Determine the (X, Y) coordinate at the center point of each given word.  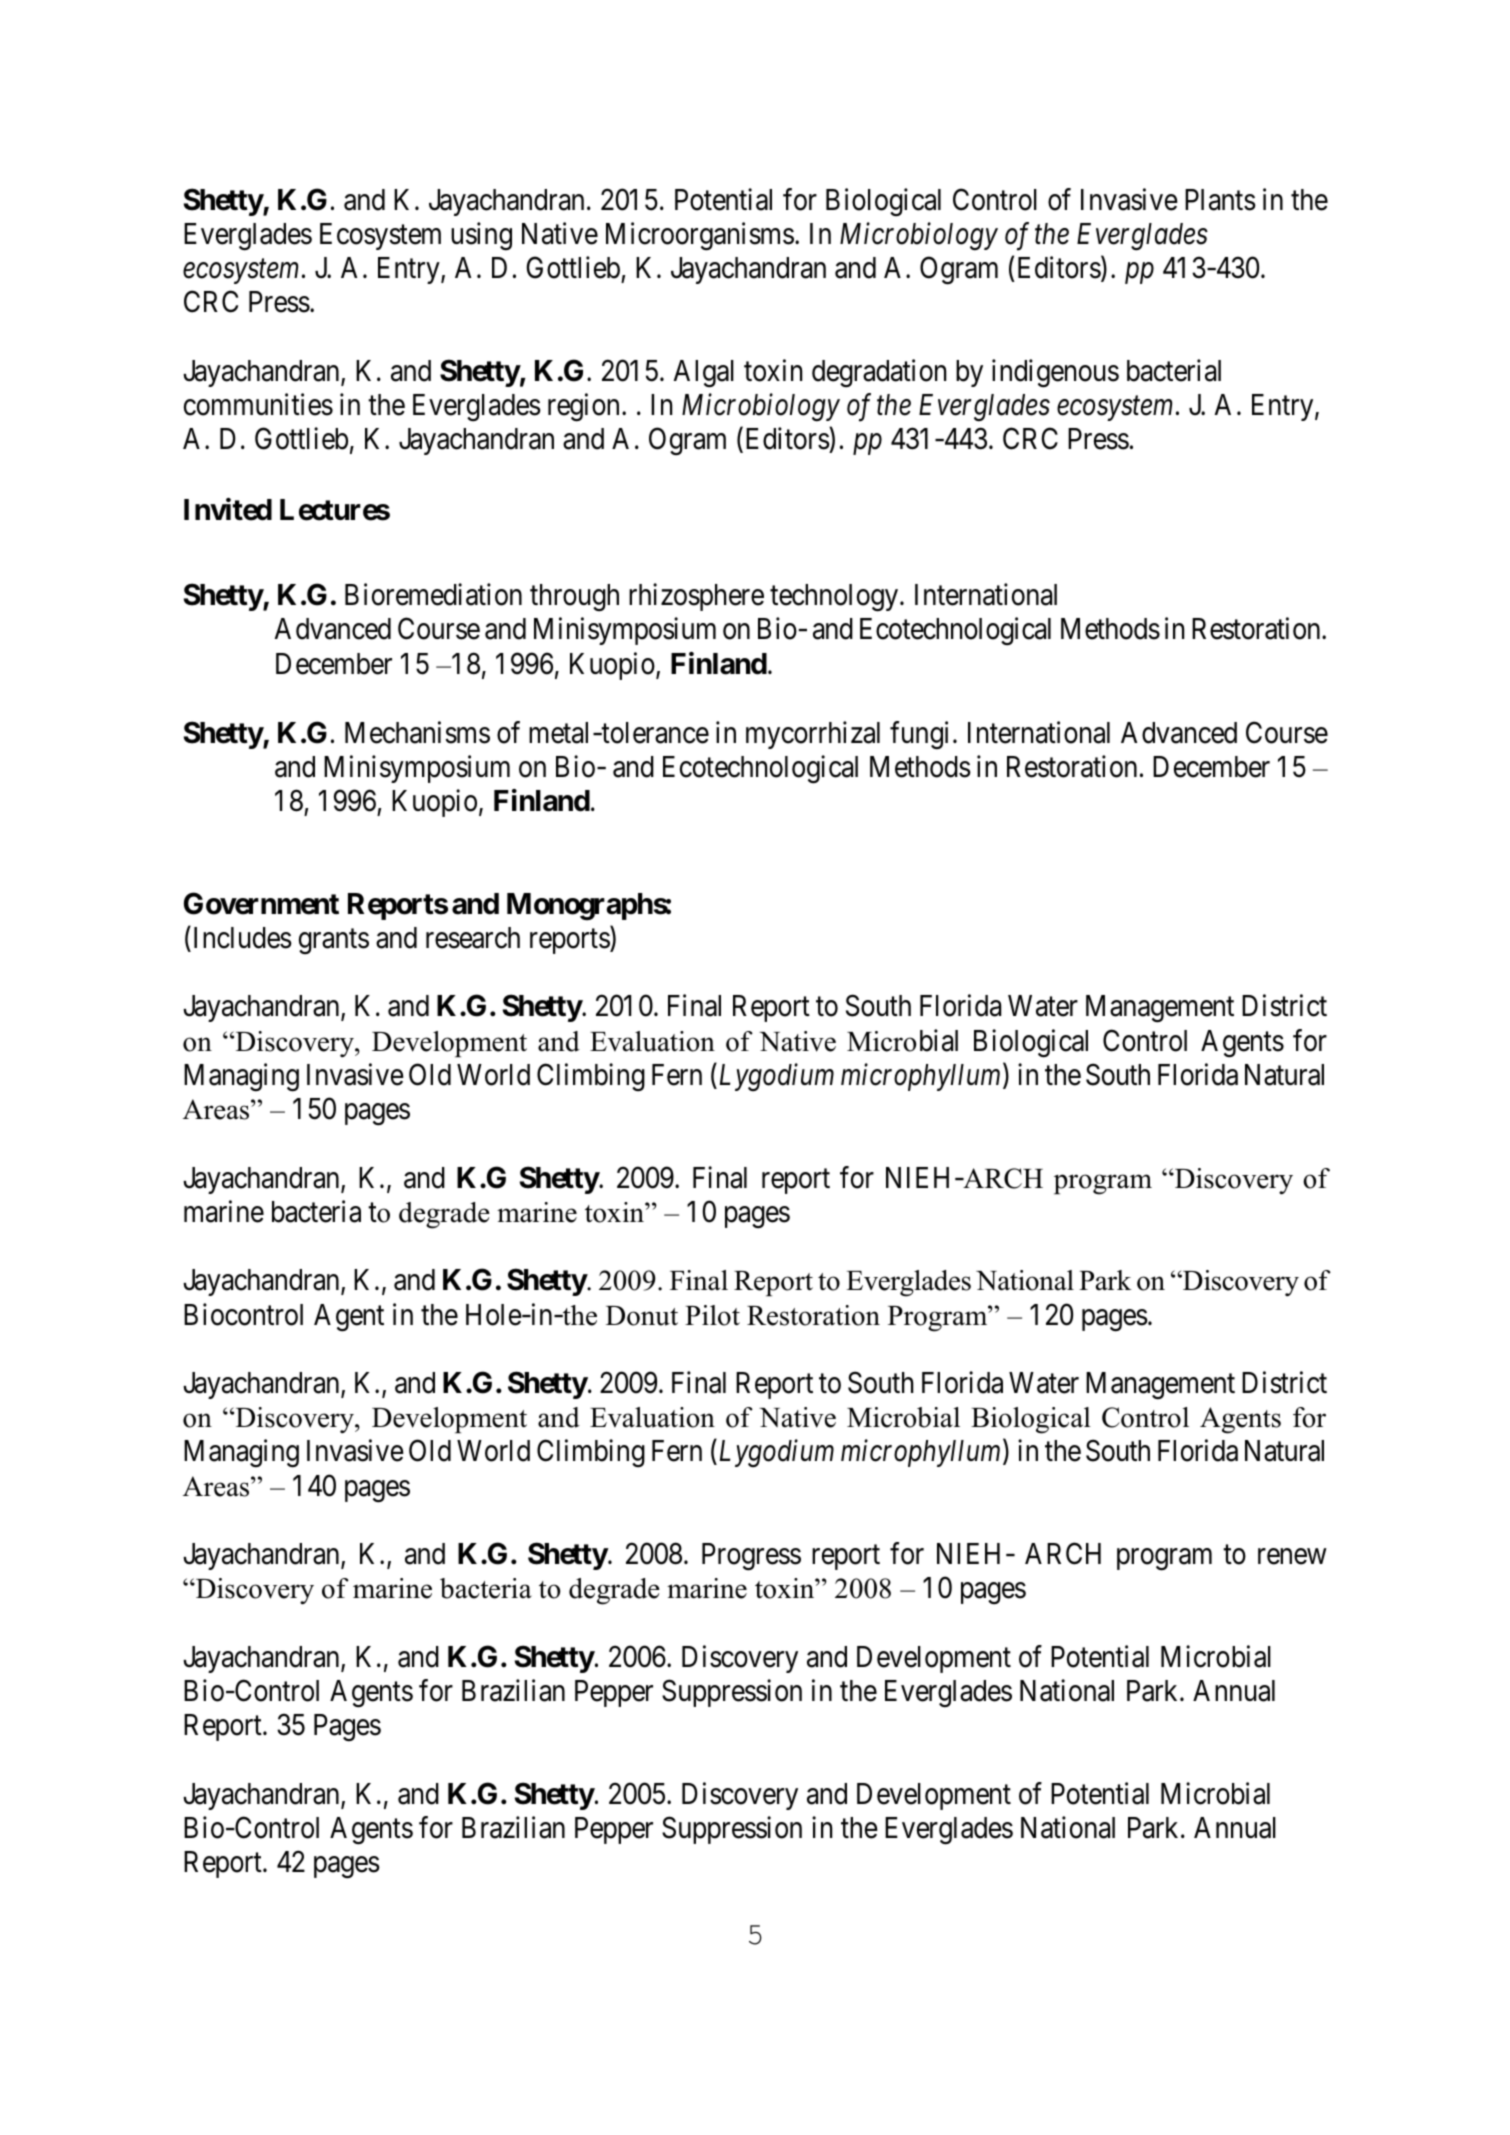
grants (334, 942)
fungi (919, 735)
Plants (1220, 200)
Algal (704, 374)
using (481, 236)
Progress (751, 1557)
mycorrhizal (813, 735)
